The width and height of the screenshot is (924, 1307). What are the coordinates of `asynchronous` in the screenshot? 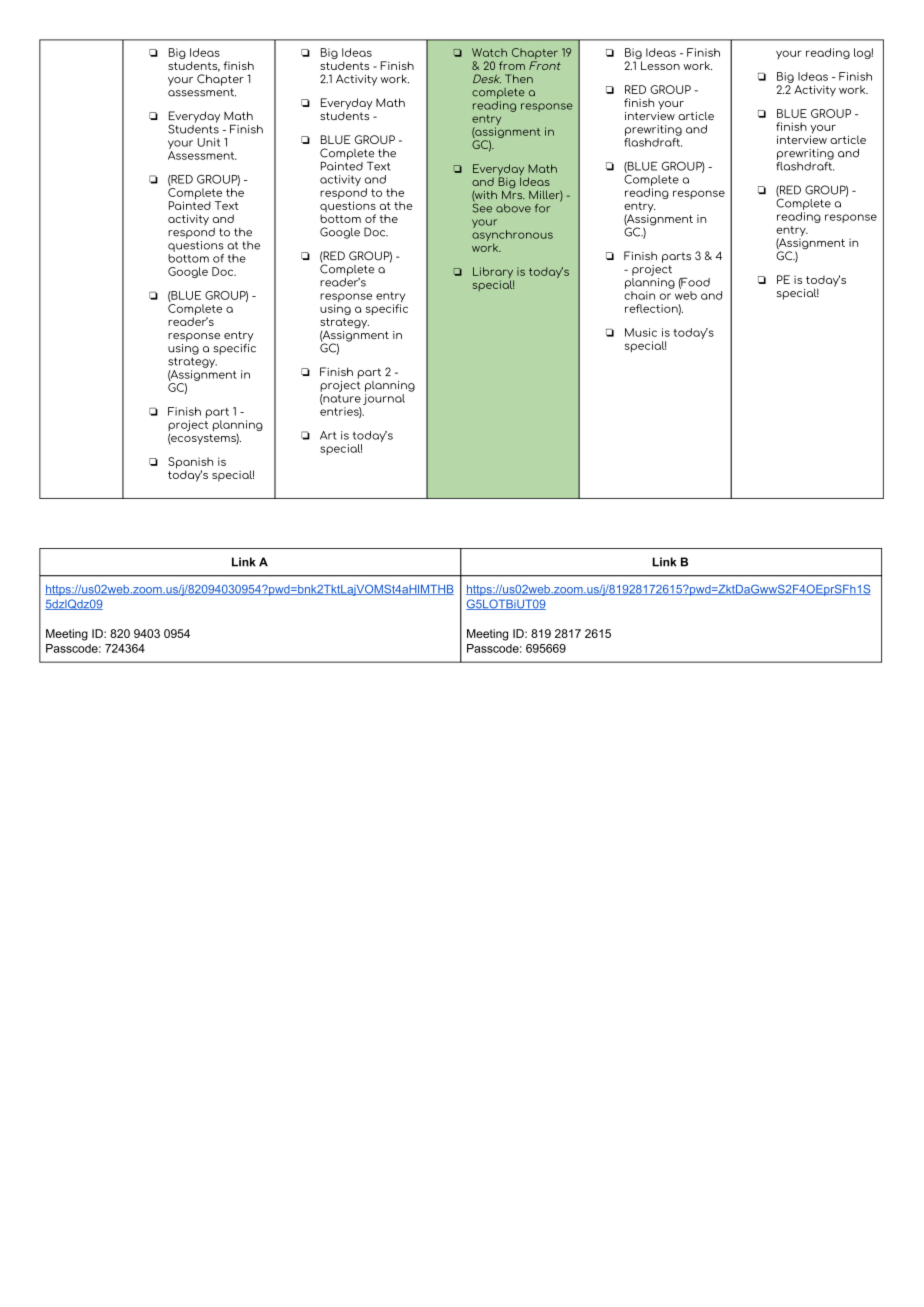 It's located at (512, 237).
